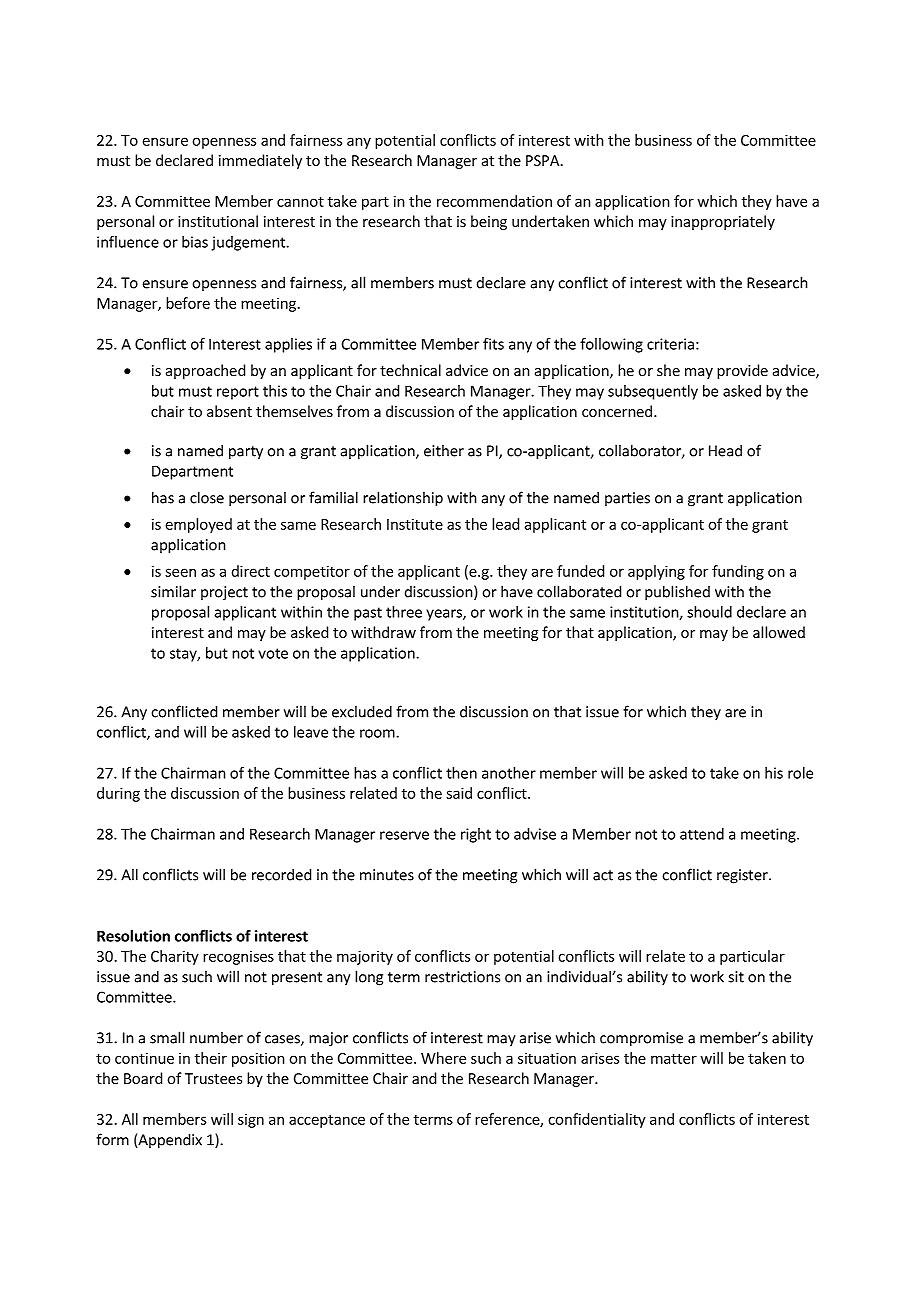 The height and width of the screenshot is (1316, 903). I want to click on during, so click(118, 794).
